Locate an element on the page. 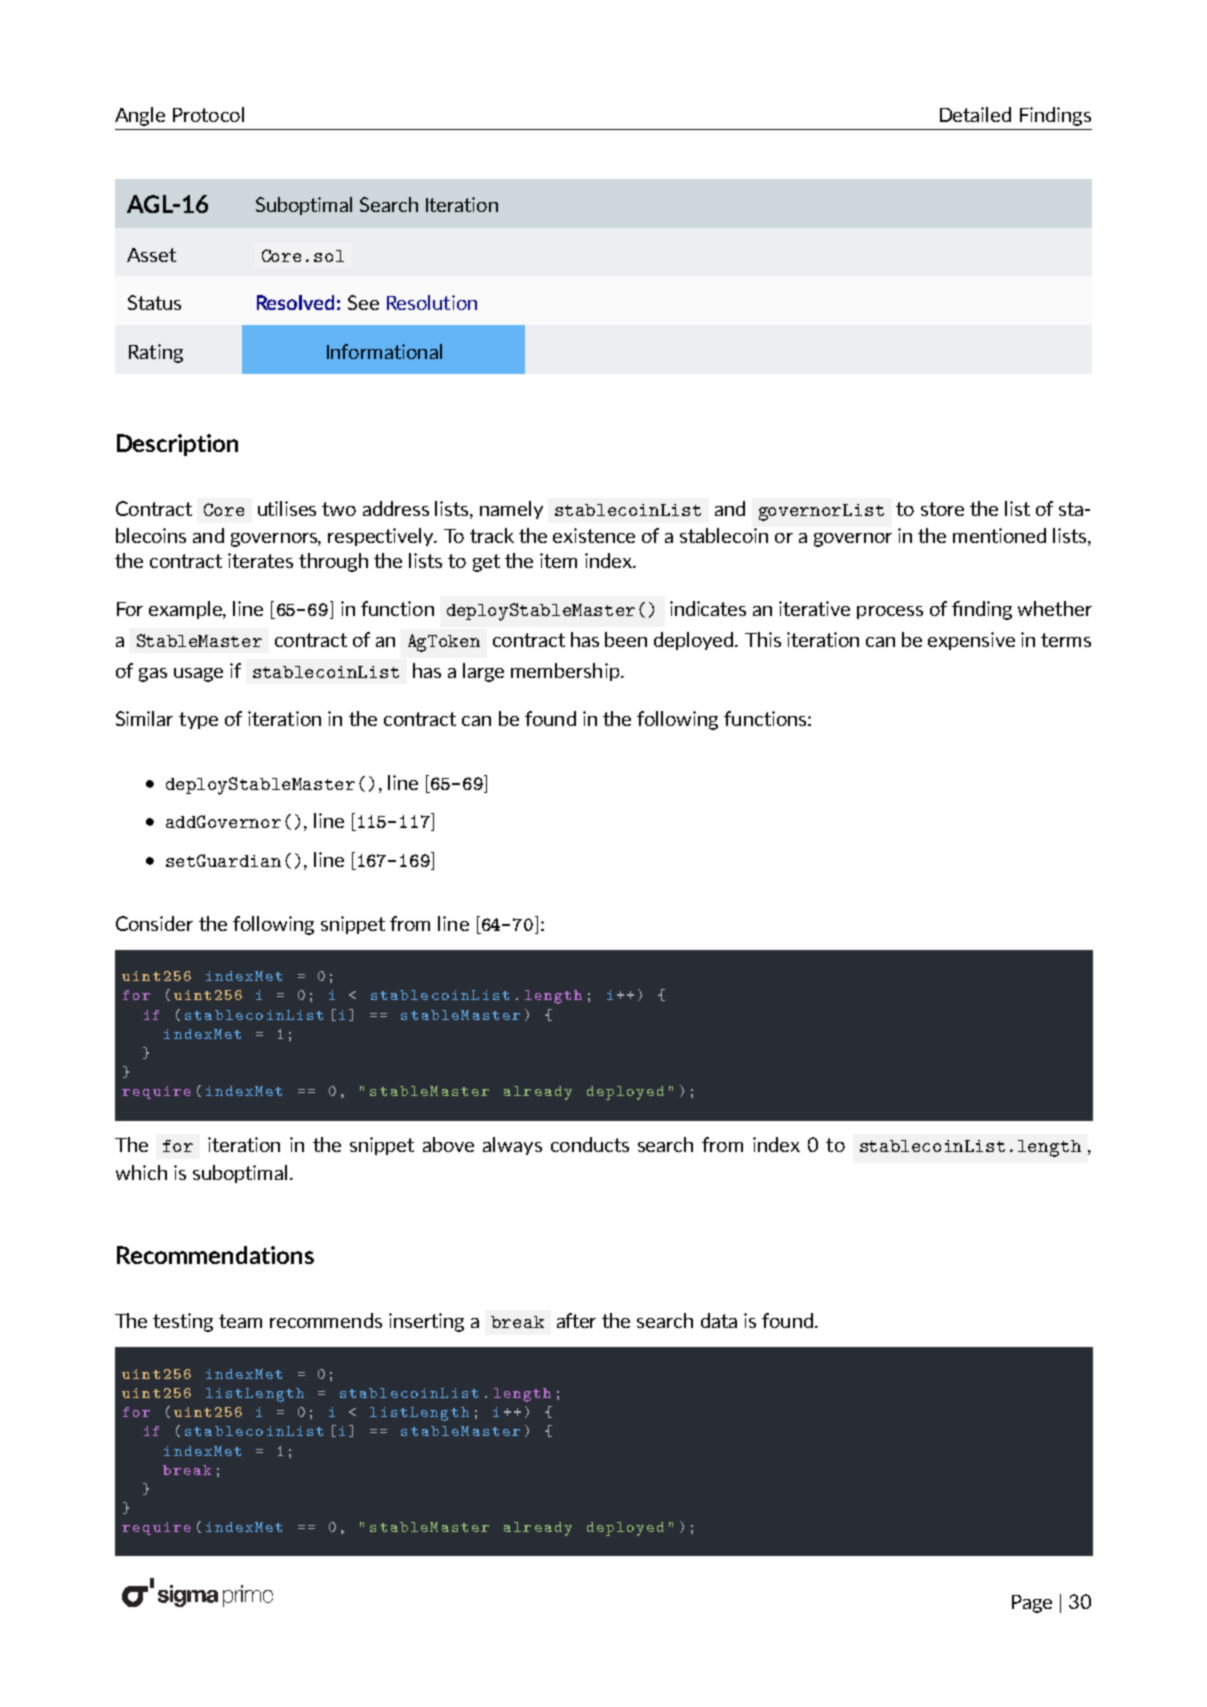 The width and height of the image is (1207, 1707). Resolution is located at coordinates (432, 302).
